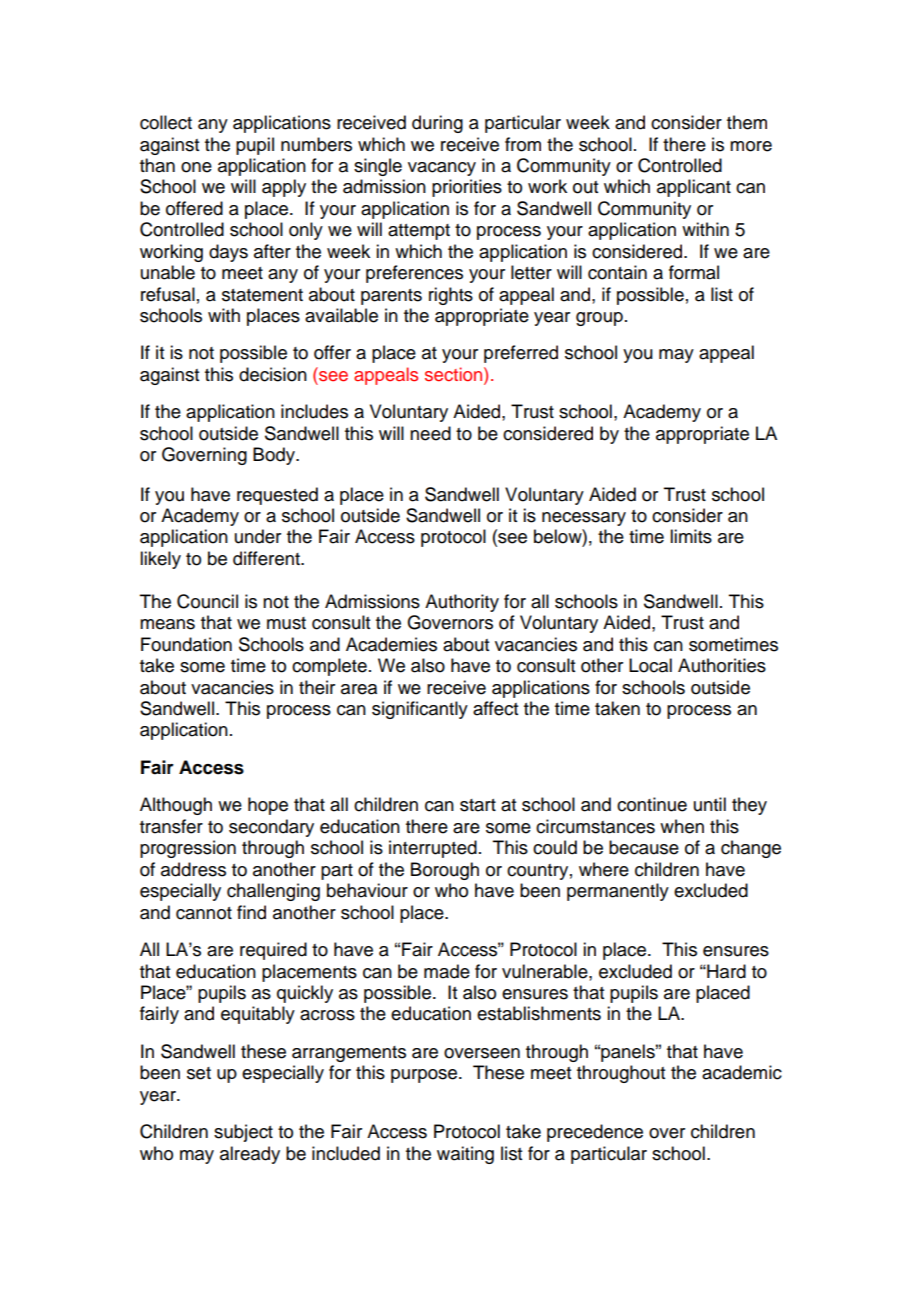  I want to click on Authority, so click(462, 603).
